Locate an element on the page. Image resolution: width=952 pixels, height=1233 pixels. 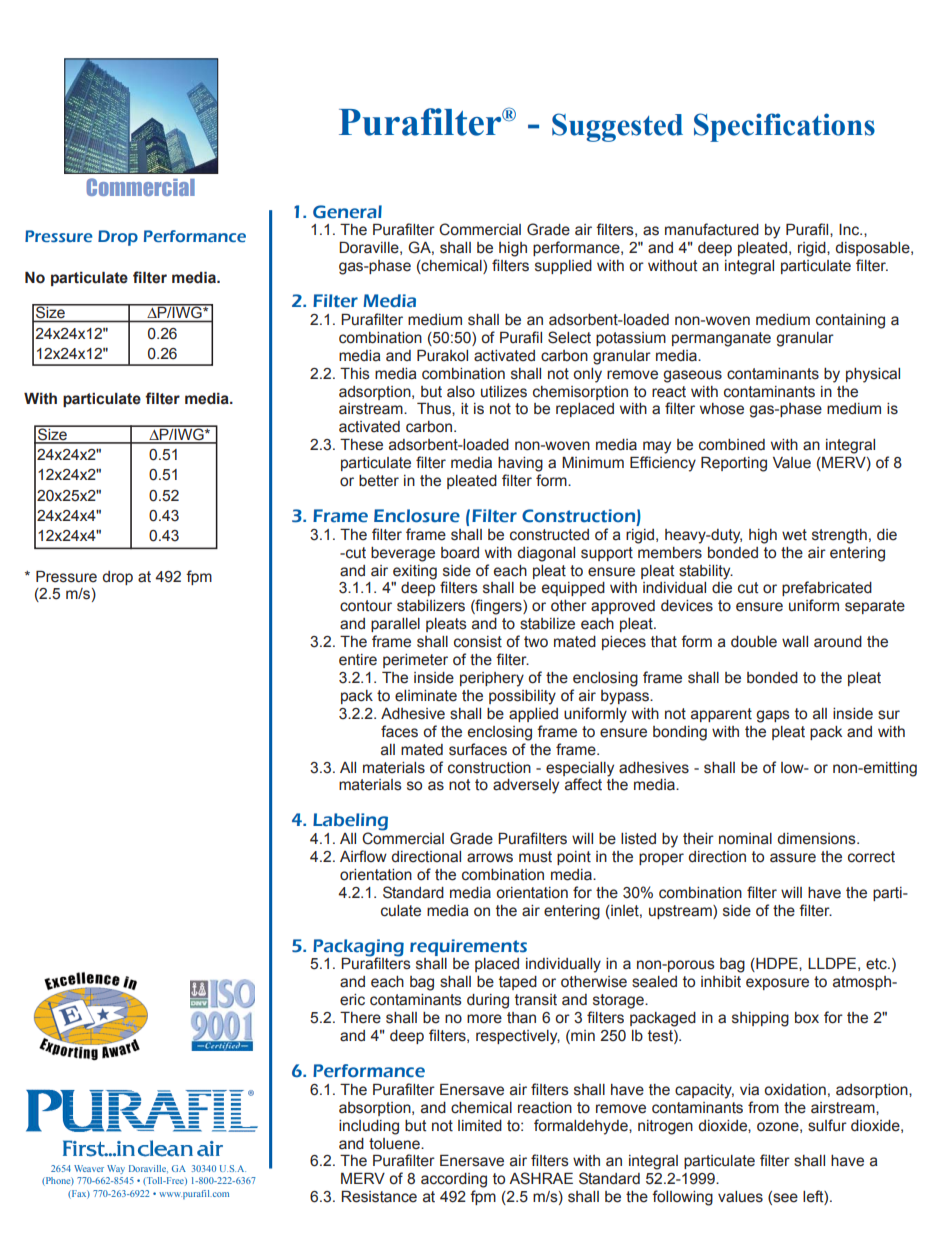
Specifications is located at coordinates (784, 127).
